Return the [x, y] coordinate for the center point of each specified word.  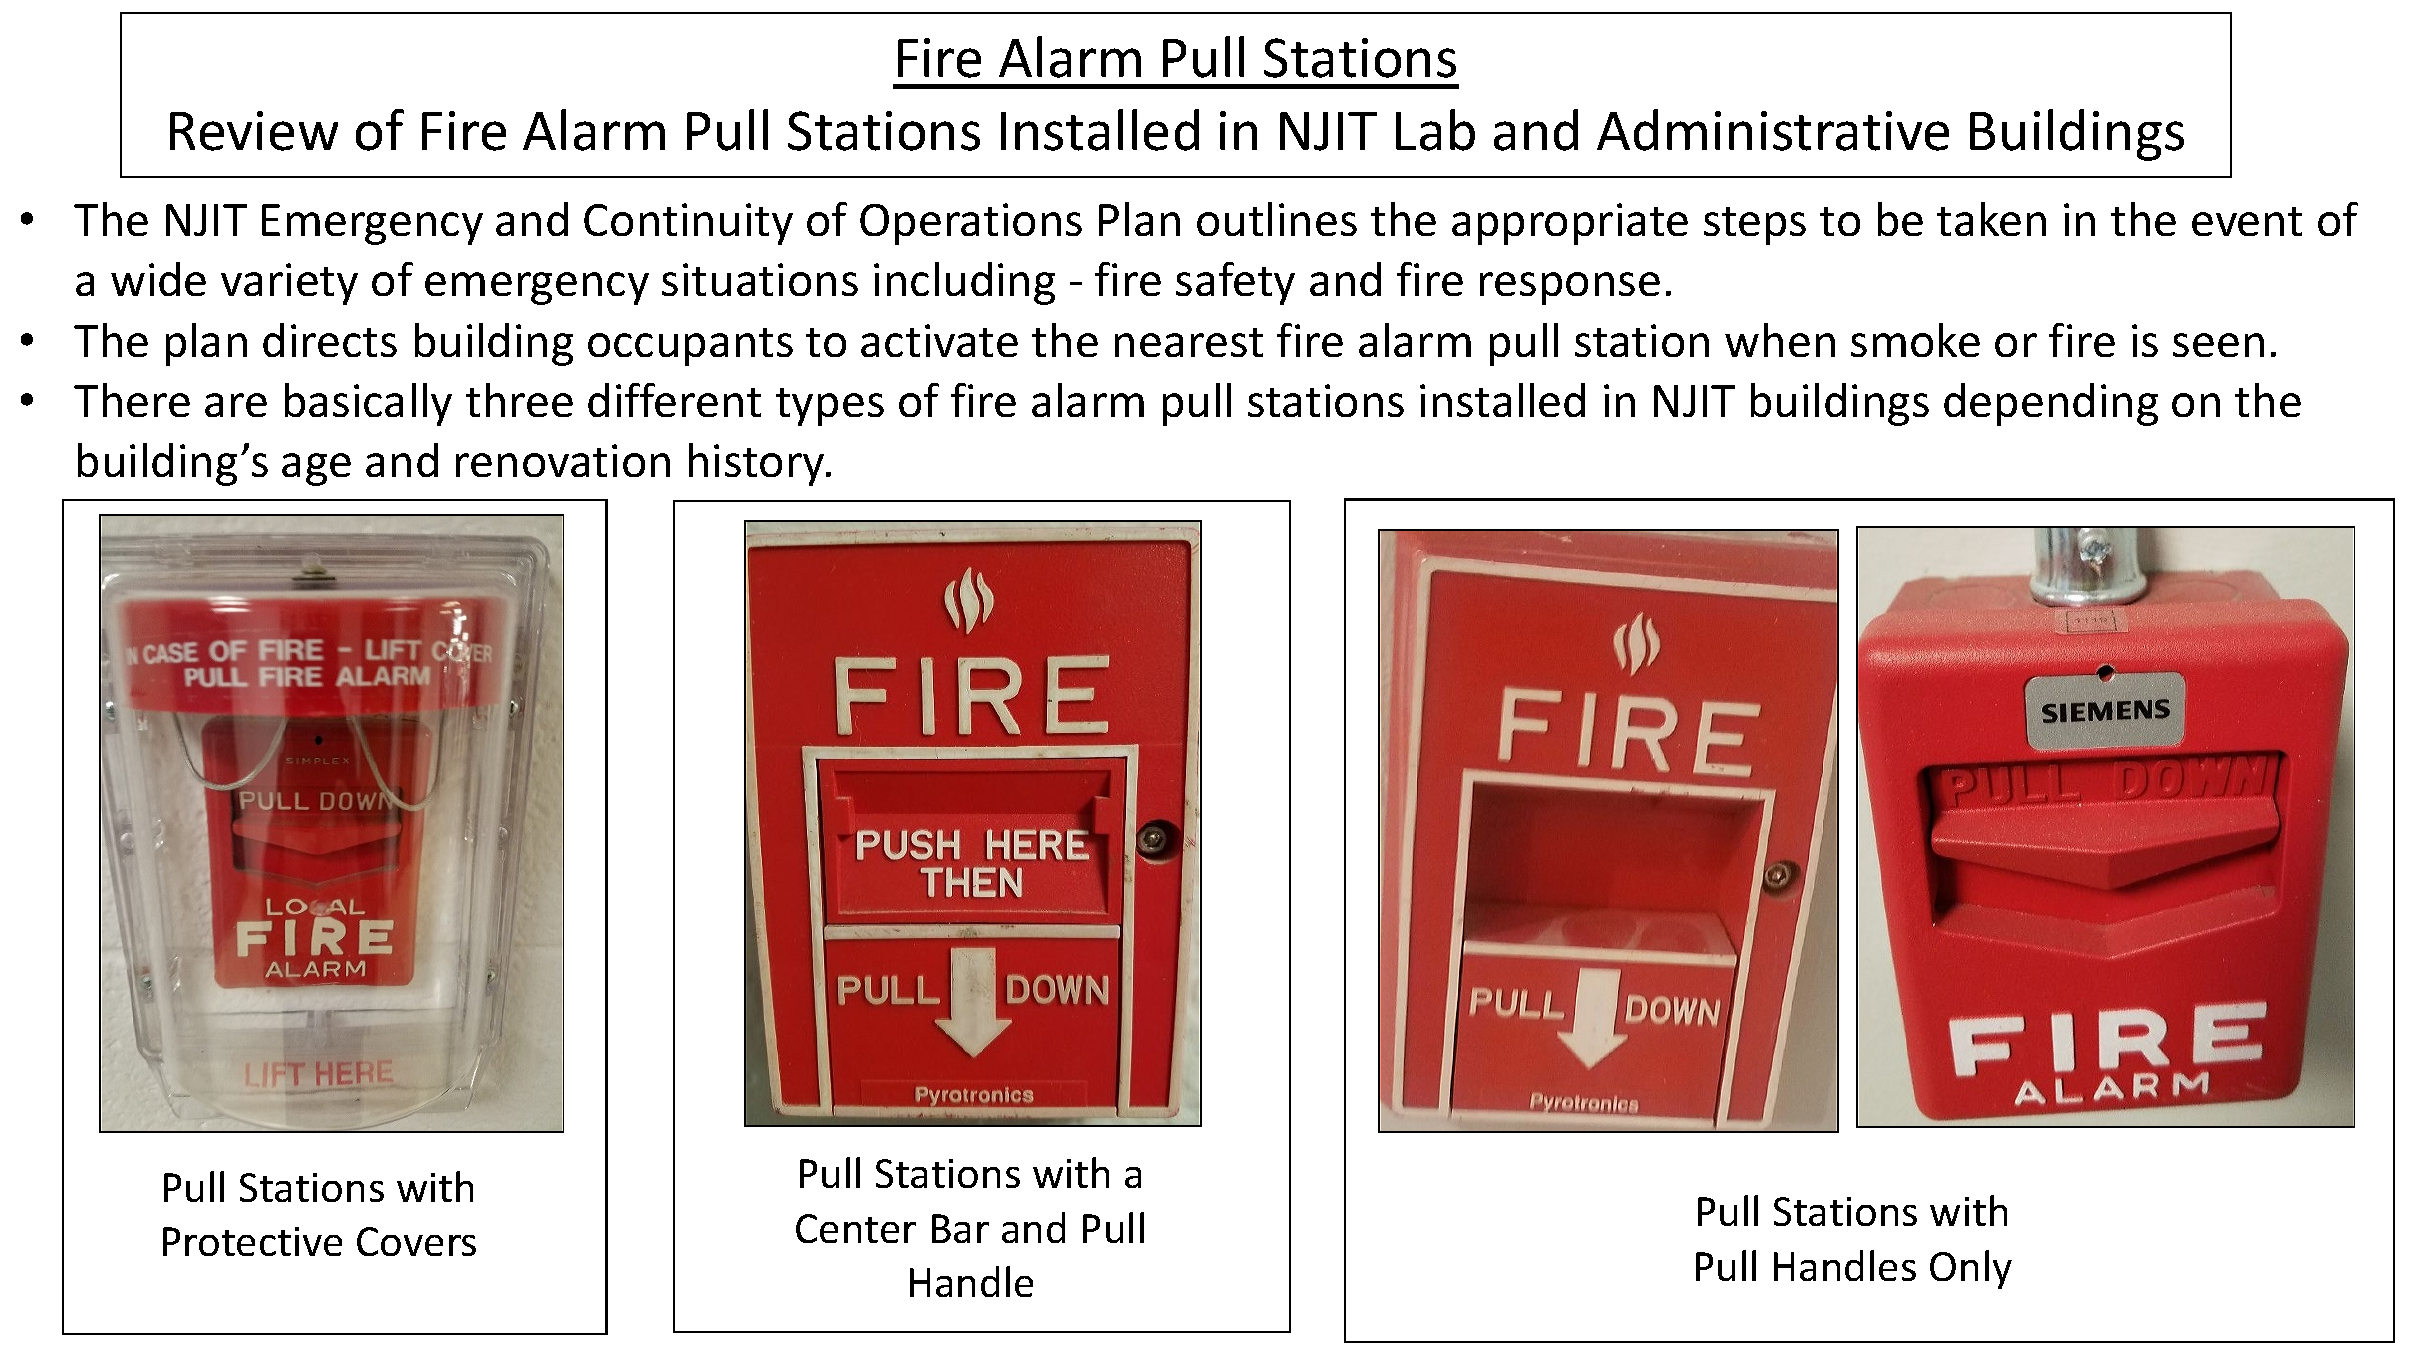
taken [1991, 219]
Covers [416, 1241]
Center [856, 1228]
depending [2051, 404]
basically [368, 404]
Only [1971, 1269]
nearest [1189, 342]
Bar [960, 1228]
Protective [252, 1241]
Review [254, 131]
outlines [1277, 219]
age [316, 469]
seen [2218, 345]
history [758, 464]
